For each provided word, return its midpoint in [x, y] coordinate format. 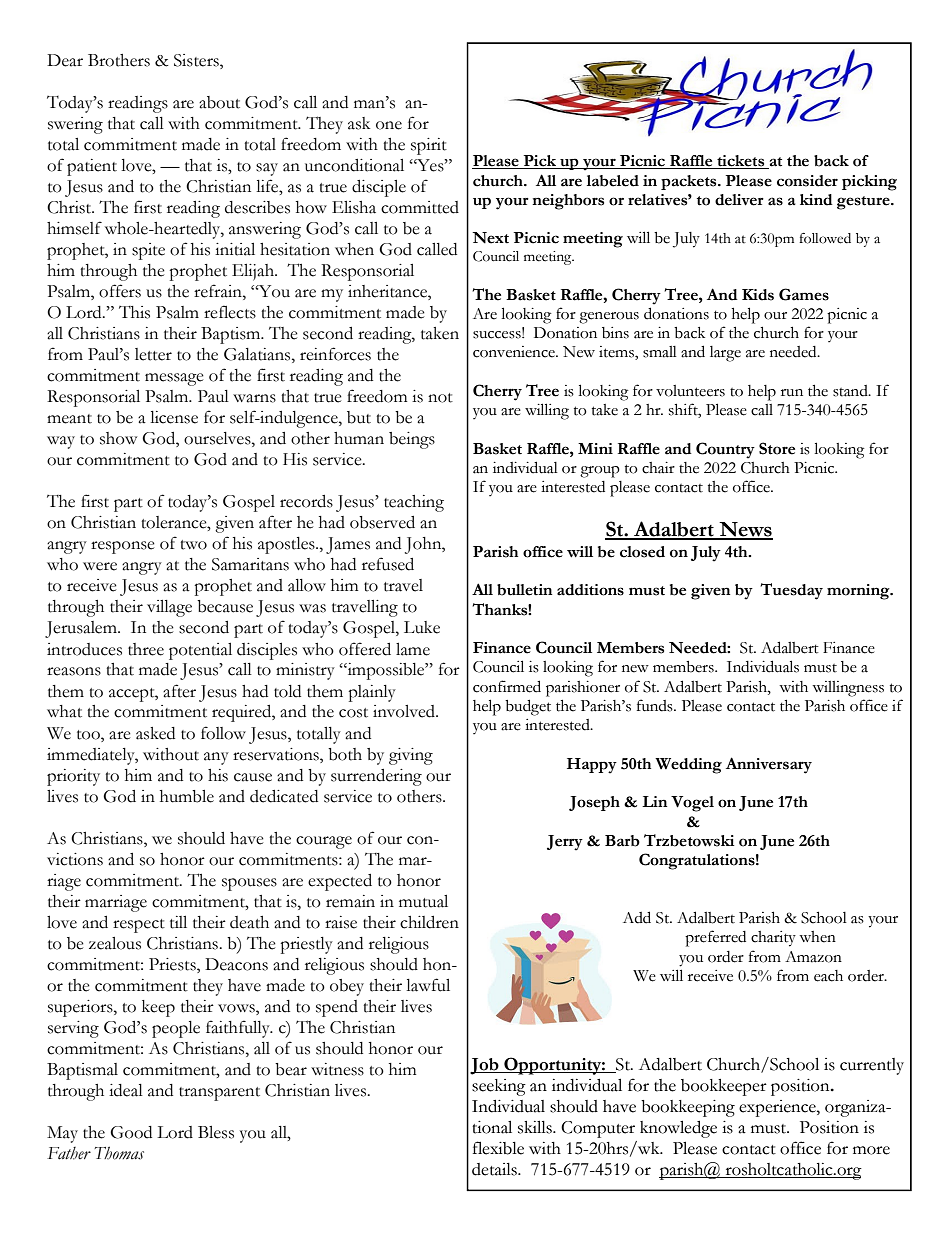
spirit [429, 146]
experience [778, 1108]
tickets [741, 162]
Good [131, 1132]
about [219, 102]
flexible [498, 1148]
